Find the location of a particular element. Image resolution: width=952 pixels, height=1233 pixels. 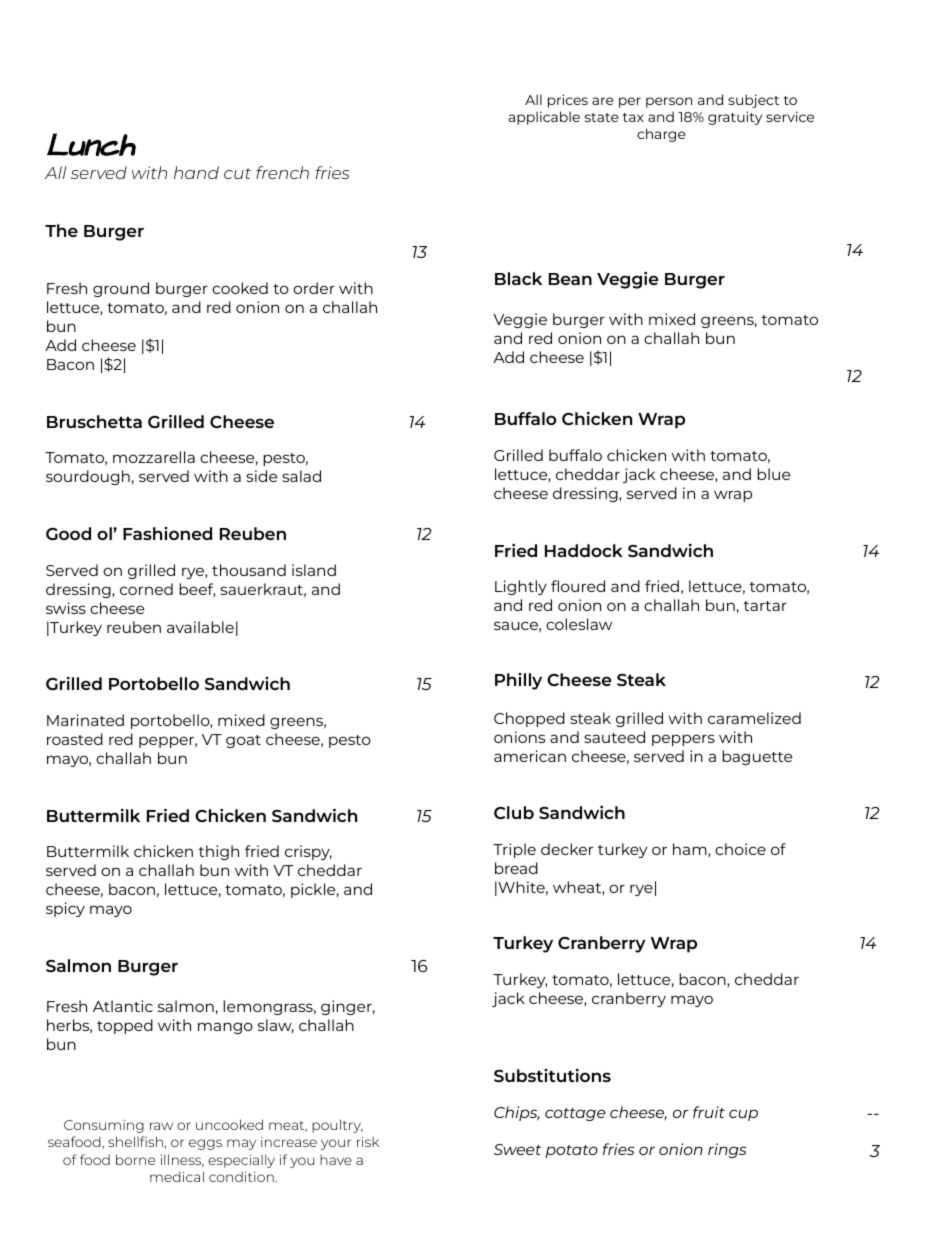

mozzarella is located at coordinates (154, 457).
